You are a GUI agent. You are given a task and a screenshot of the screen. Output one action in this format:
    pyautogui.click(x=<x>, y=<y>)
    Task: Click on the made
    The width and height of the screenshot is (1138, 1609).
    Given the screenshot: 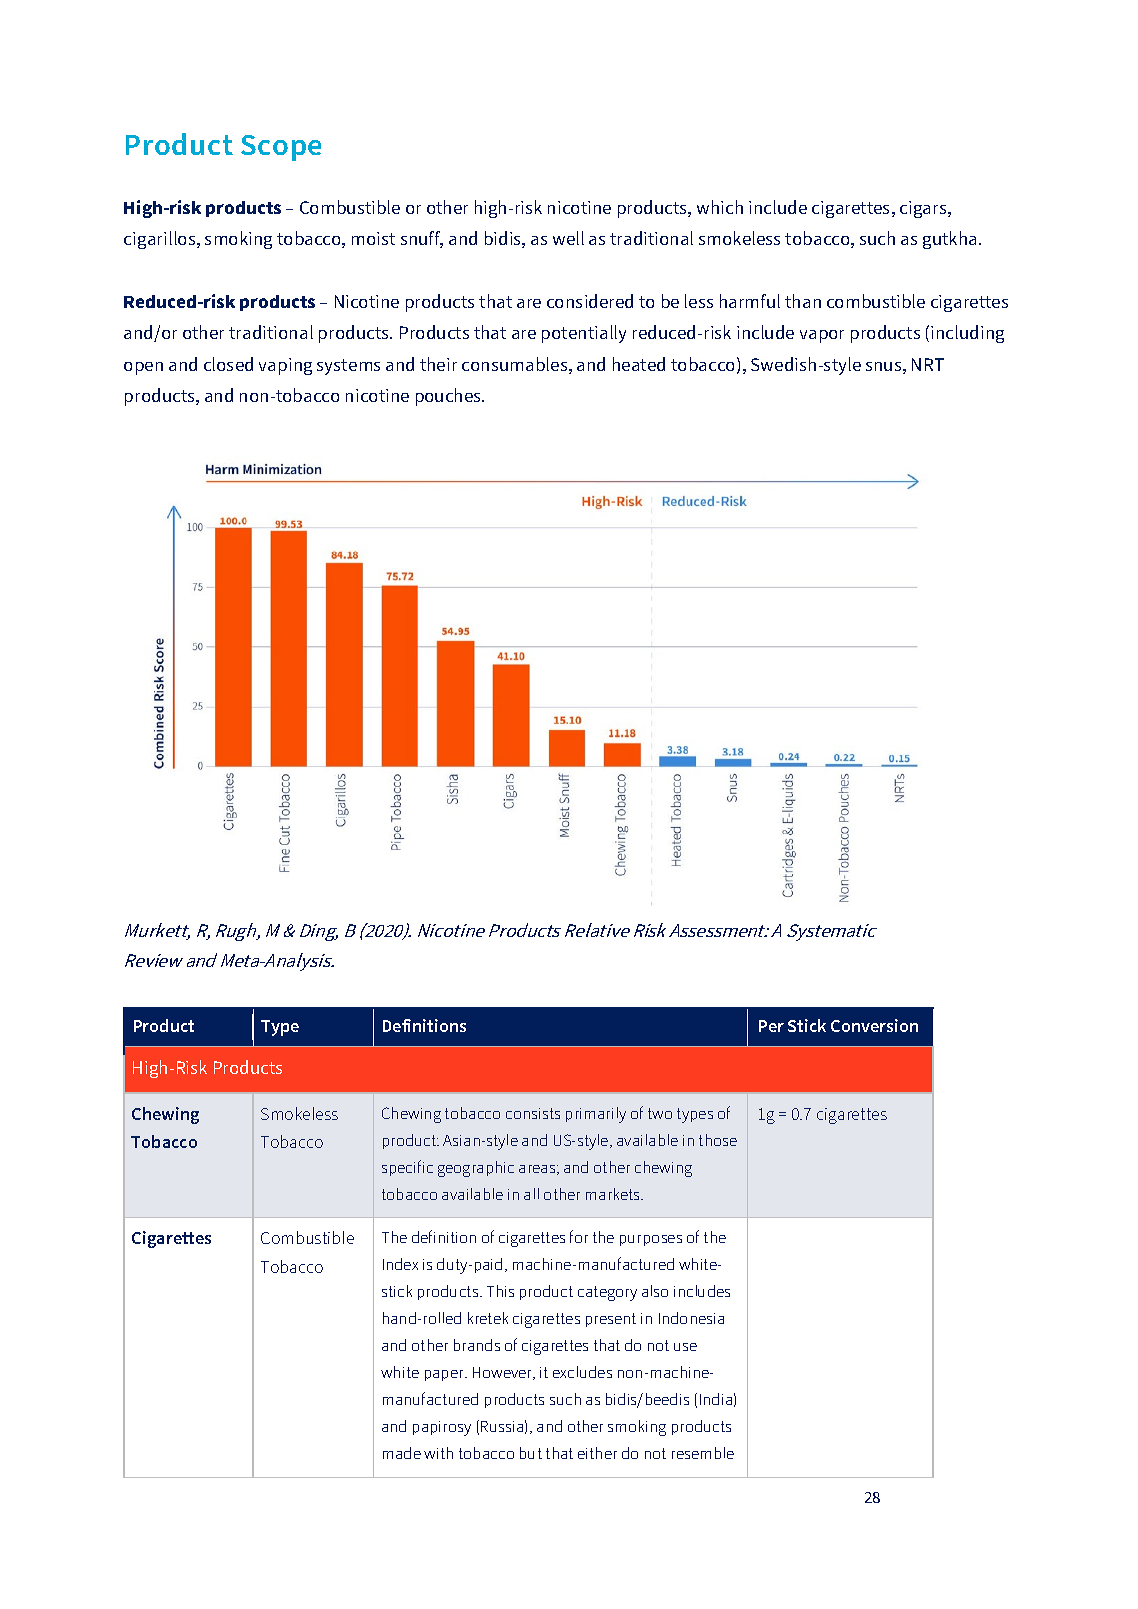 What is the action you would take?
    pyautogui.click(x=402, y=1453)
